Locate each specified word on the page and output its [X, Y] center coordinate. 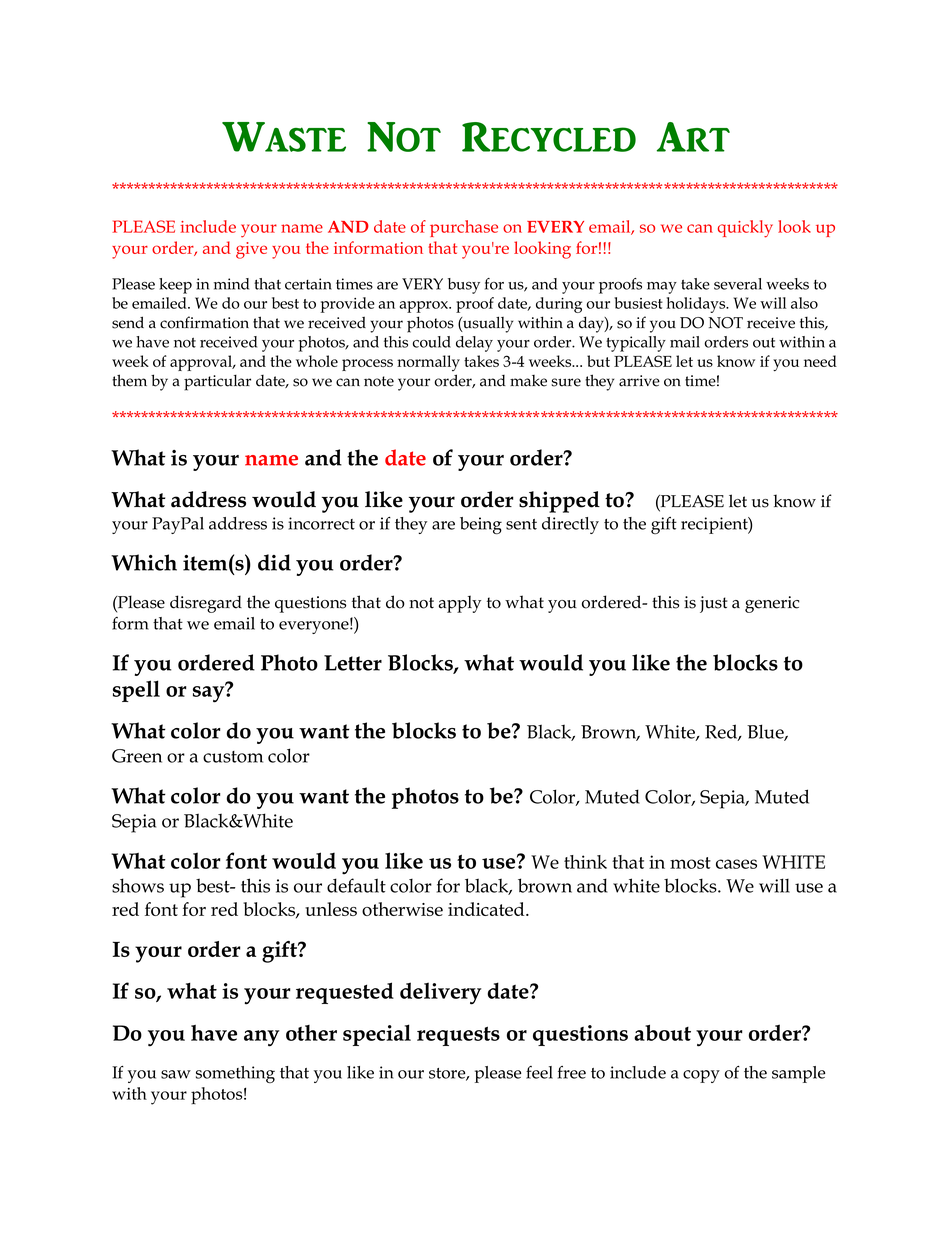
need [820, 361]
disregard [206, 604]
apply [460, 604]
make [528, 381]
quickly [745, 229]
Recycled [549, 137]
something [235, 1074]
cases [736, 864]
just [714, 604]
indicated [487, 909]
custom [233, 757]
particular [217, 383]
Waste [284, 137]
